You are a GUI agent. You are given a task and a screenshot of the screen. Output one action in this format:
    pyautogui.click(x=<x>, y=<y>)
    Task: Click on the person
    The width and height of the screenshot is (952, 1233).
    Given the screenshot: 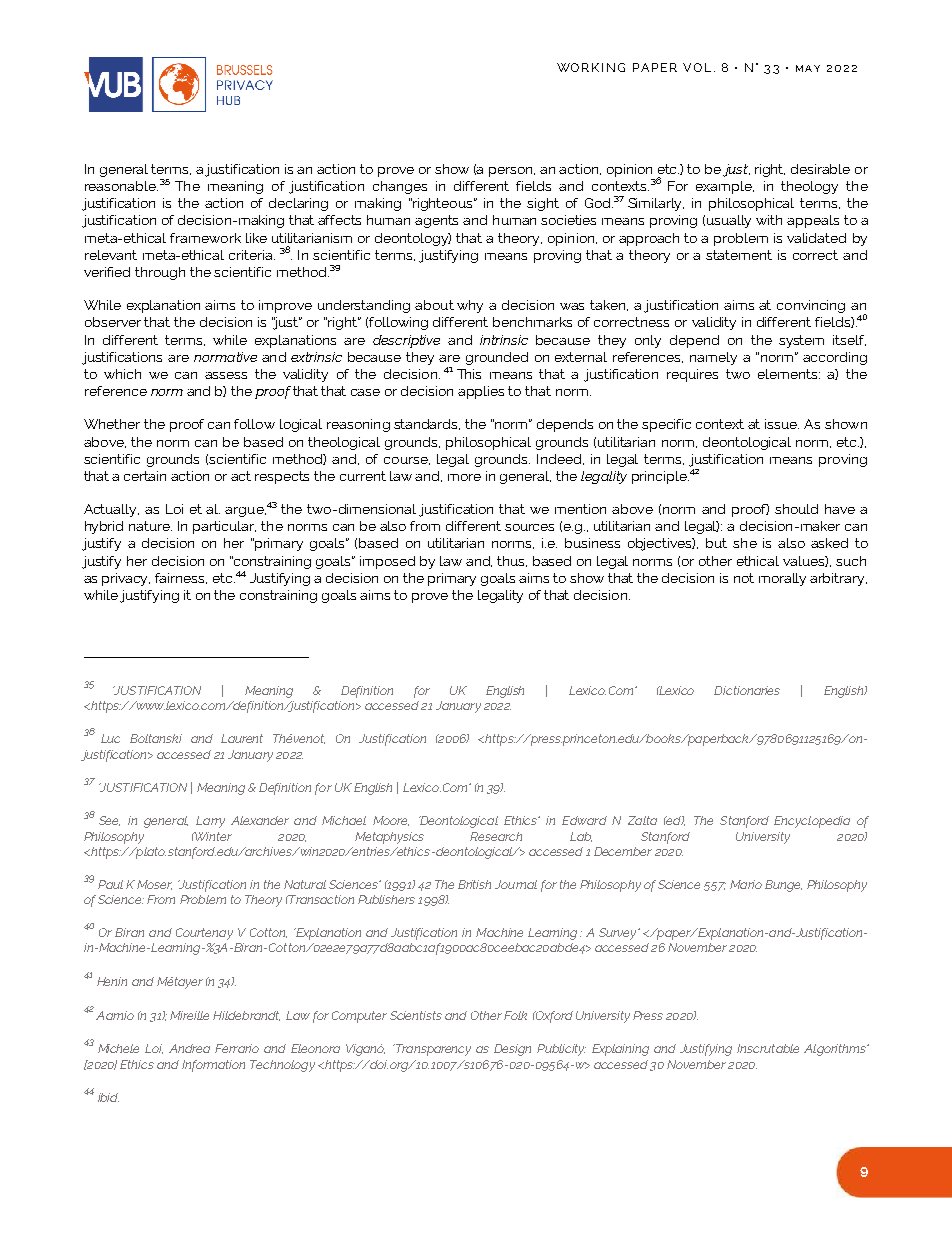 What is the action you would take?
    pyautogui.click(x=512, y=172)
